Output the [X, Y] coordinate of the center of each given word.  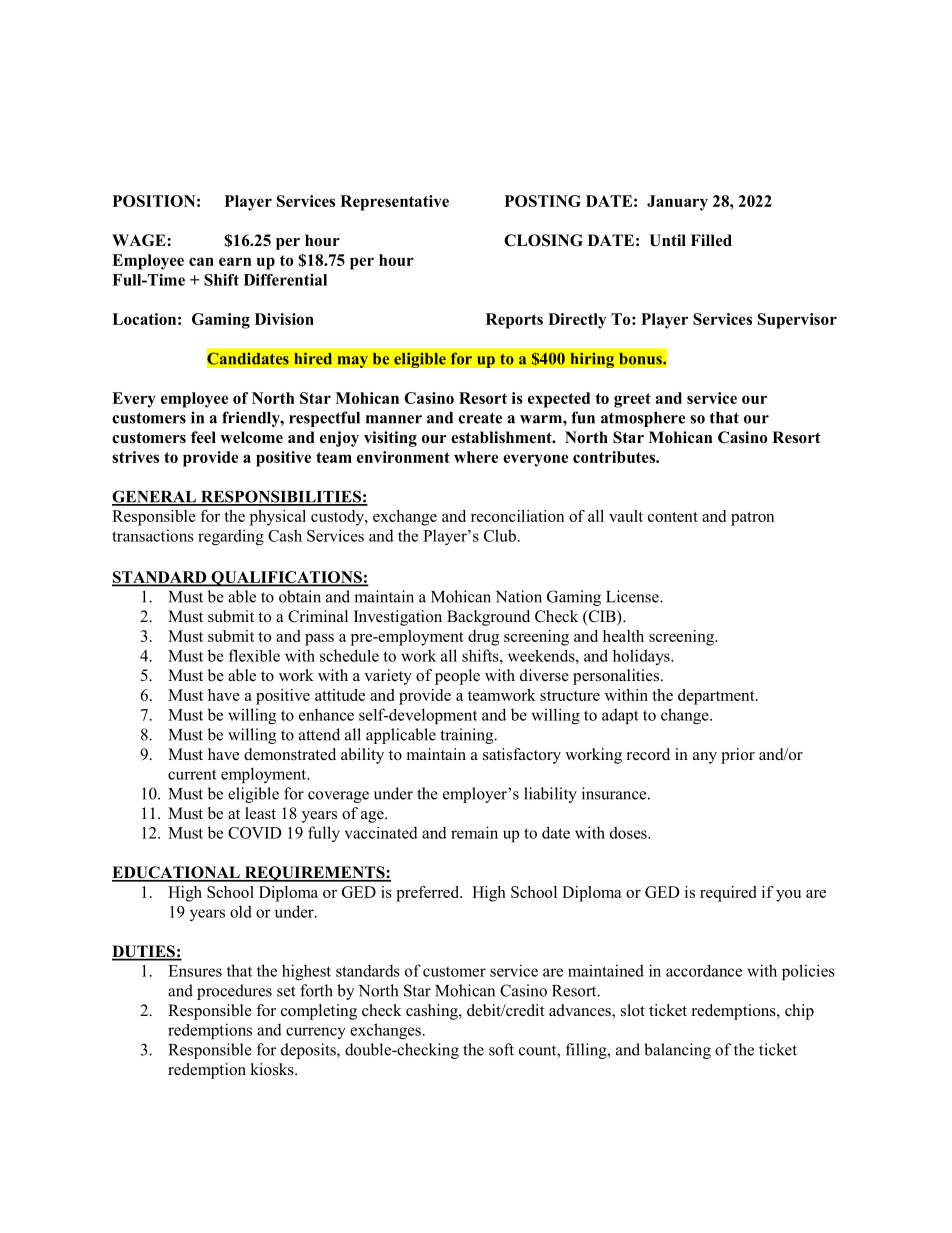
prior [738, 756]
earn [235, 261]
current [192, 774]
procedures [234, 992]
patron [752, 519]
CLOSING [543, 240]
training [468, 736]
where [476, 457]
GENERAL [155, 497]
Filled [711, 240]
